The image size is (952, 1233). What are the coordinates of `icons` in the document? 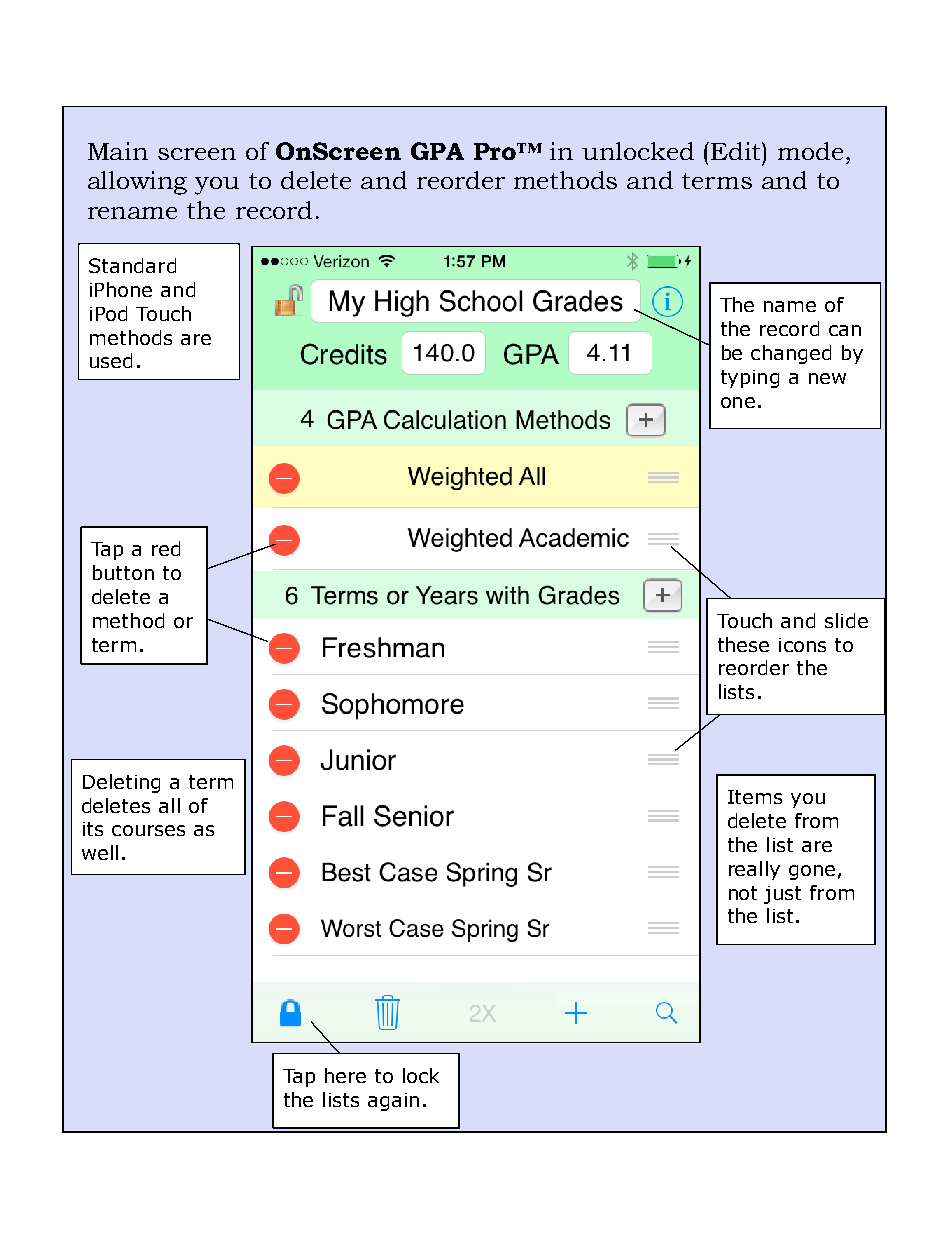 It's located at (802, 645).
